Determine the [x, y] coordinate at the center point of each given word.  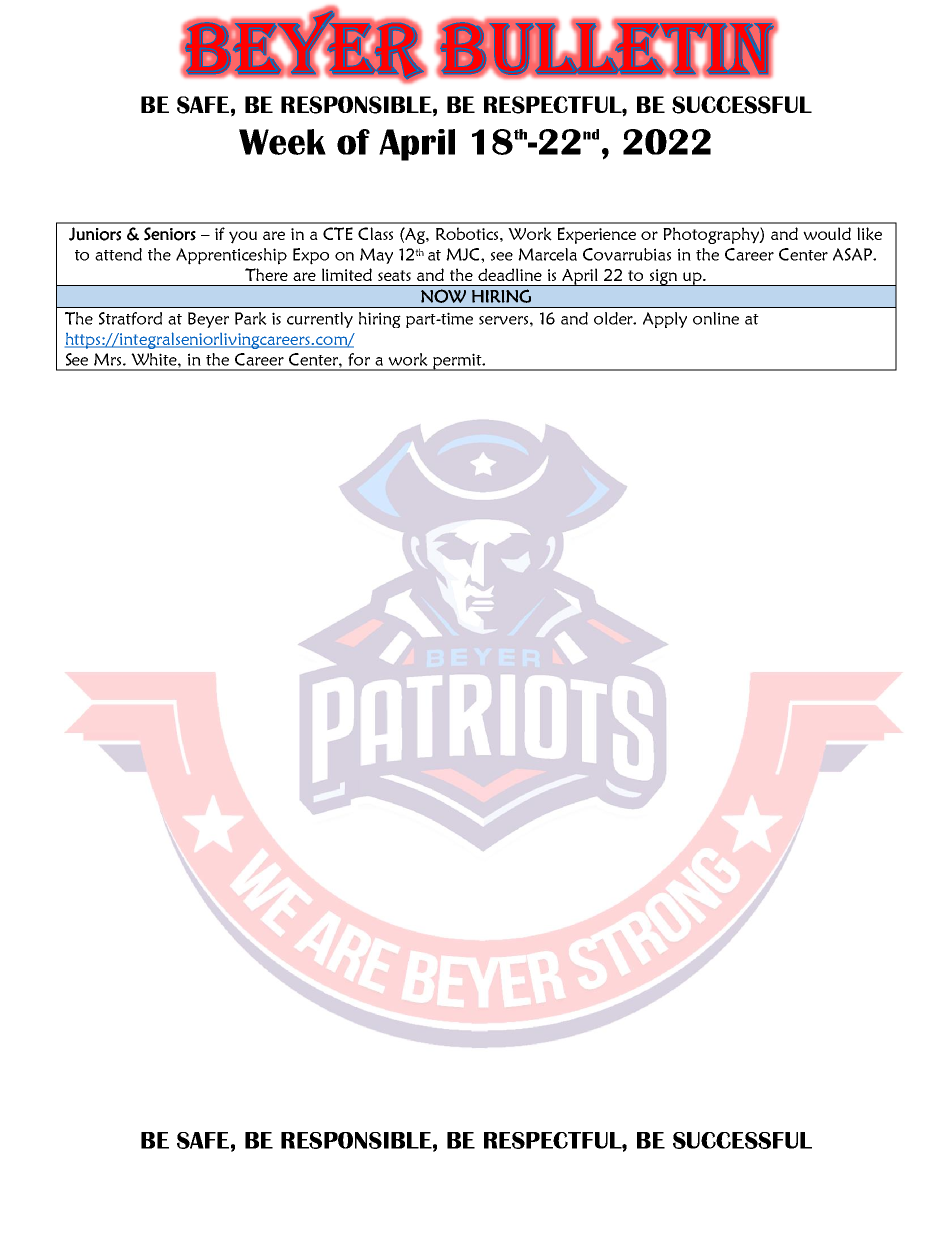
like [869, 234]
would [827, 233]
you [243, 237]
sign [663, 277]
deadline [510, 274]
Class [375, 233]
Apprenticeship [231, 256]
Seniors [170, 234]
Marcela [547, 254]
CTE [338, 233]
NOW [443, 296]
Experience [597, 235]
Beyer [208, 320]
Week [282, 142]
